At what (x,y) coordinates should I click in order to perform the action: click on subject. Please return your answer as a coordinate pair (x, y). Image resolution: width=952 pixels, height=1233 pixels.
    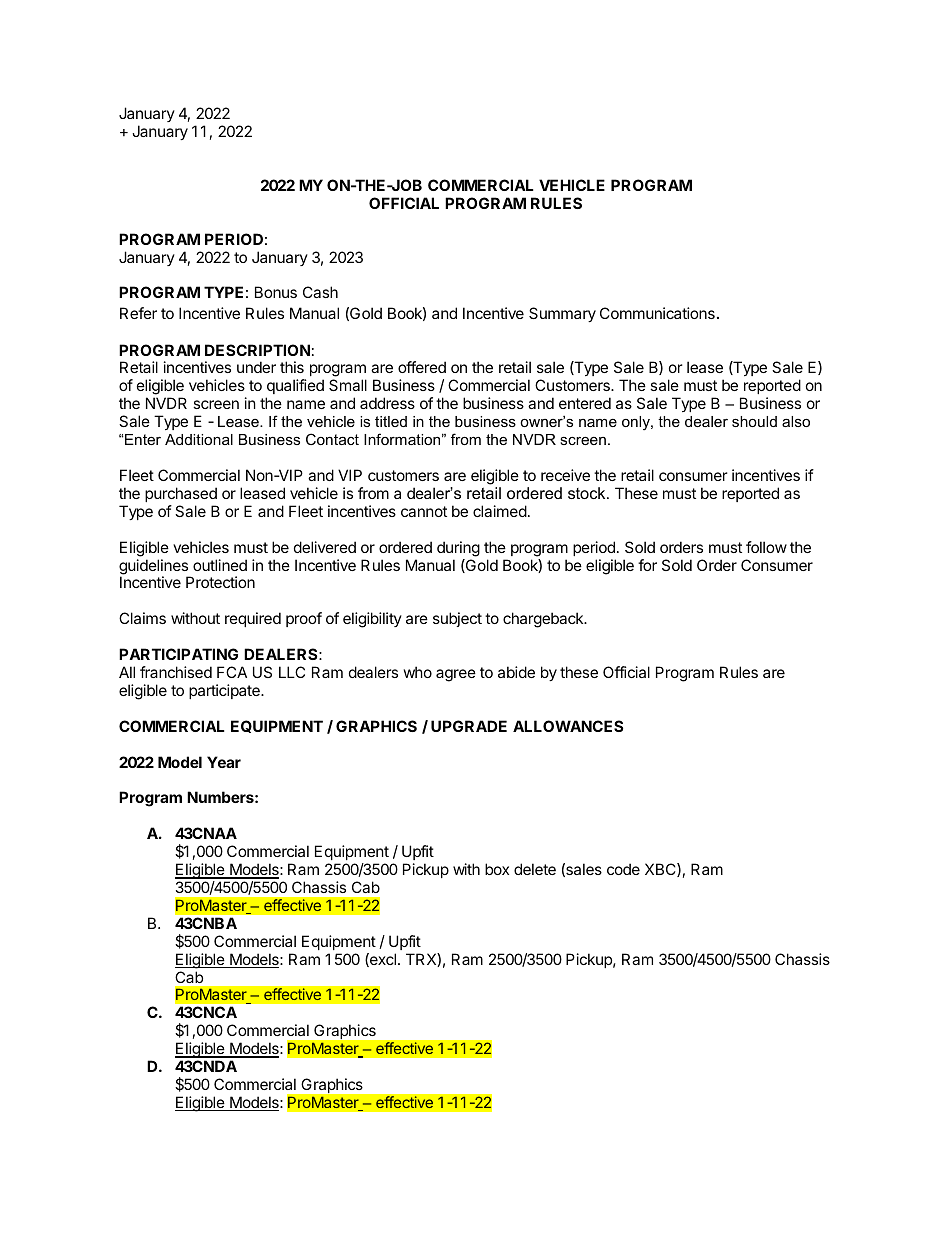
    Looking at the image, I should click on (457, 619).
